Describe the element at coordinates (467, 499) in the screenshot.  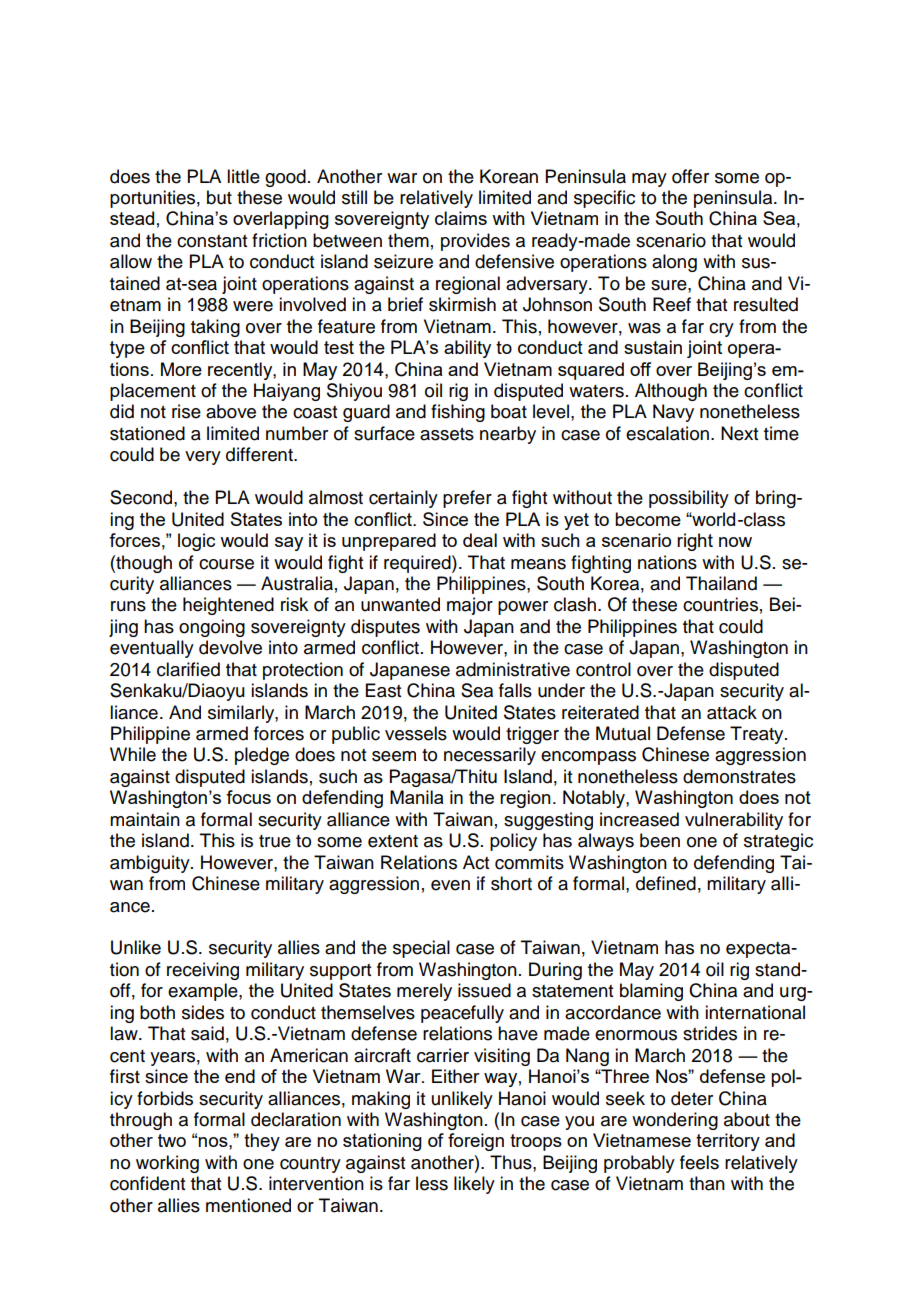
I see `prefer` at that location.
